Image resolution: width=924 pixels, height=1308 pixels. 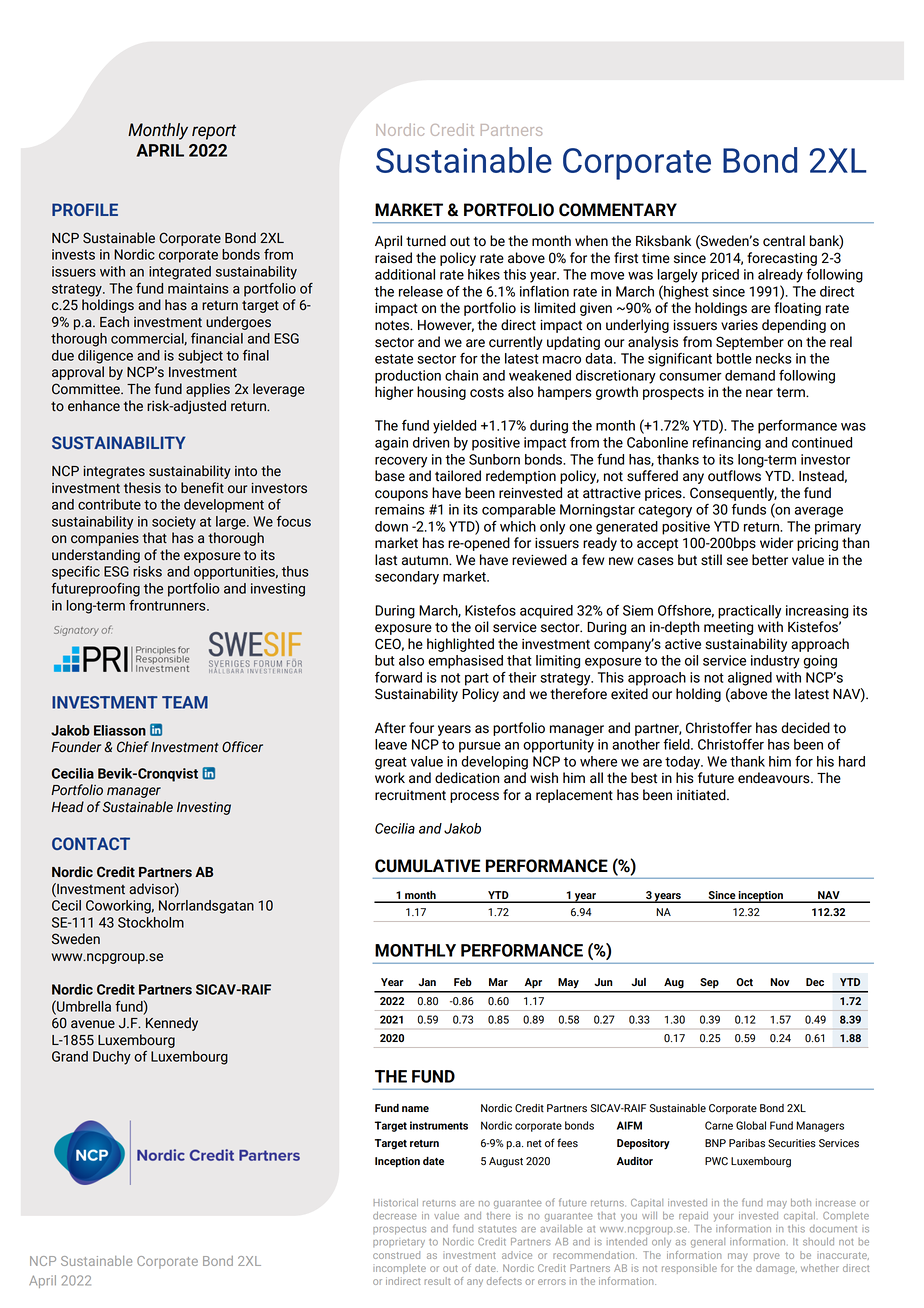 I want to click on construed, so click(x=396, y=1255).
